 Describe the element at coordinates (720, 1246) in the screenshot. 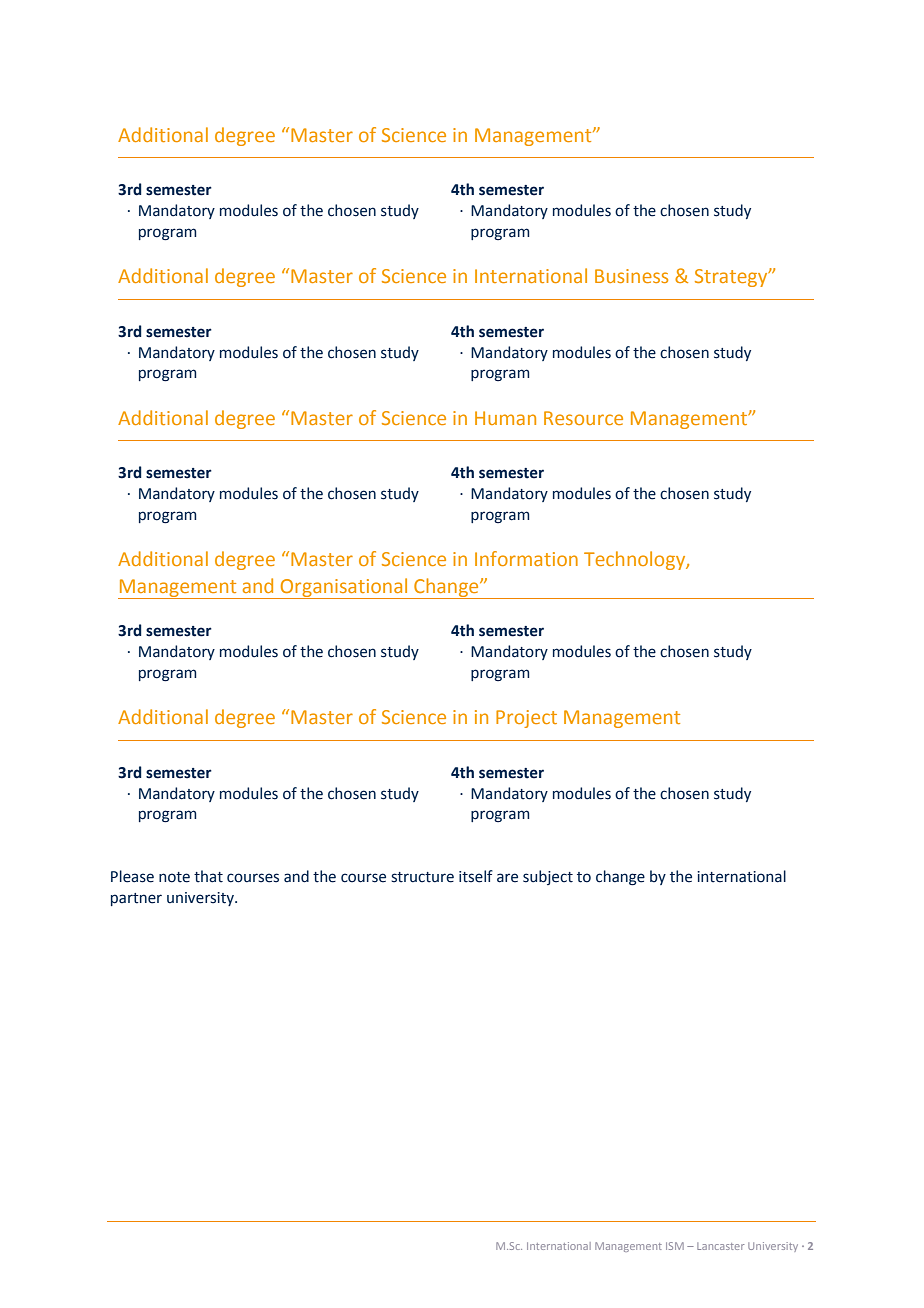

I see `Lancaster` at that location.
